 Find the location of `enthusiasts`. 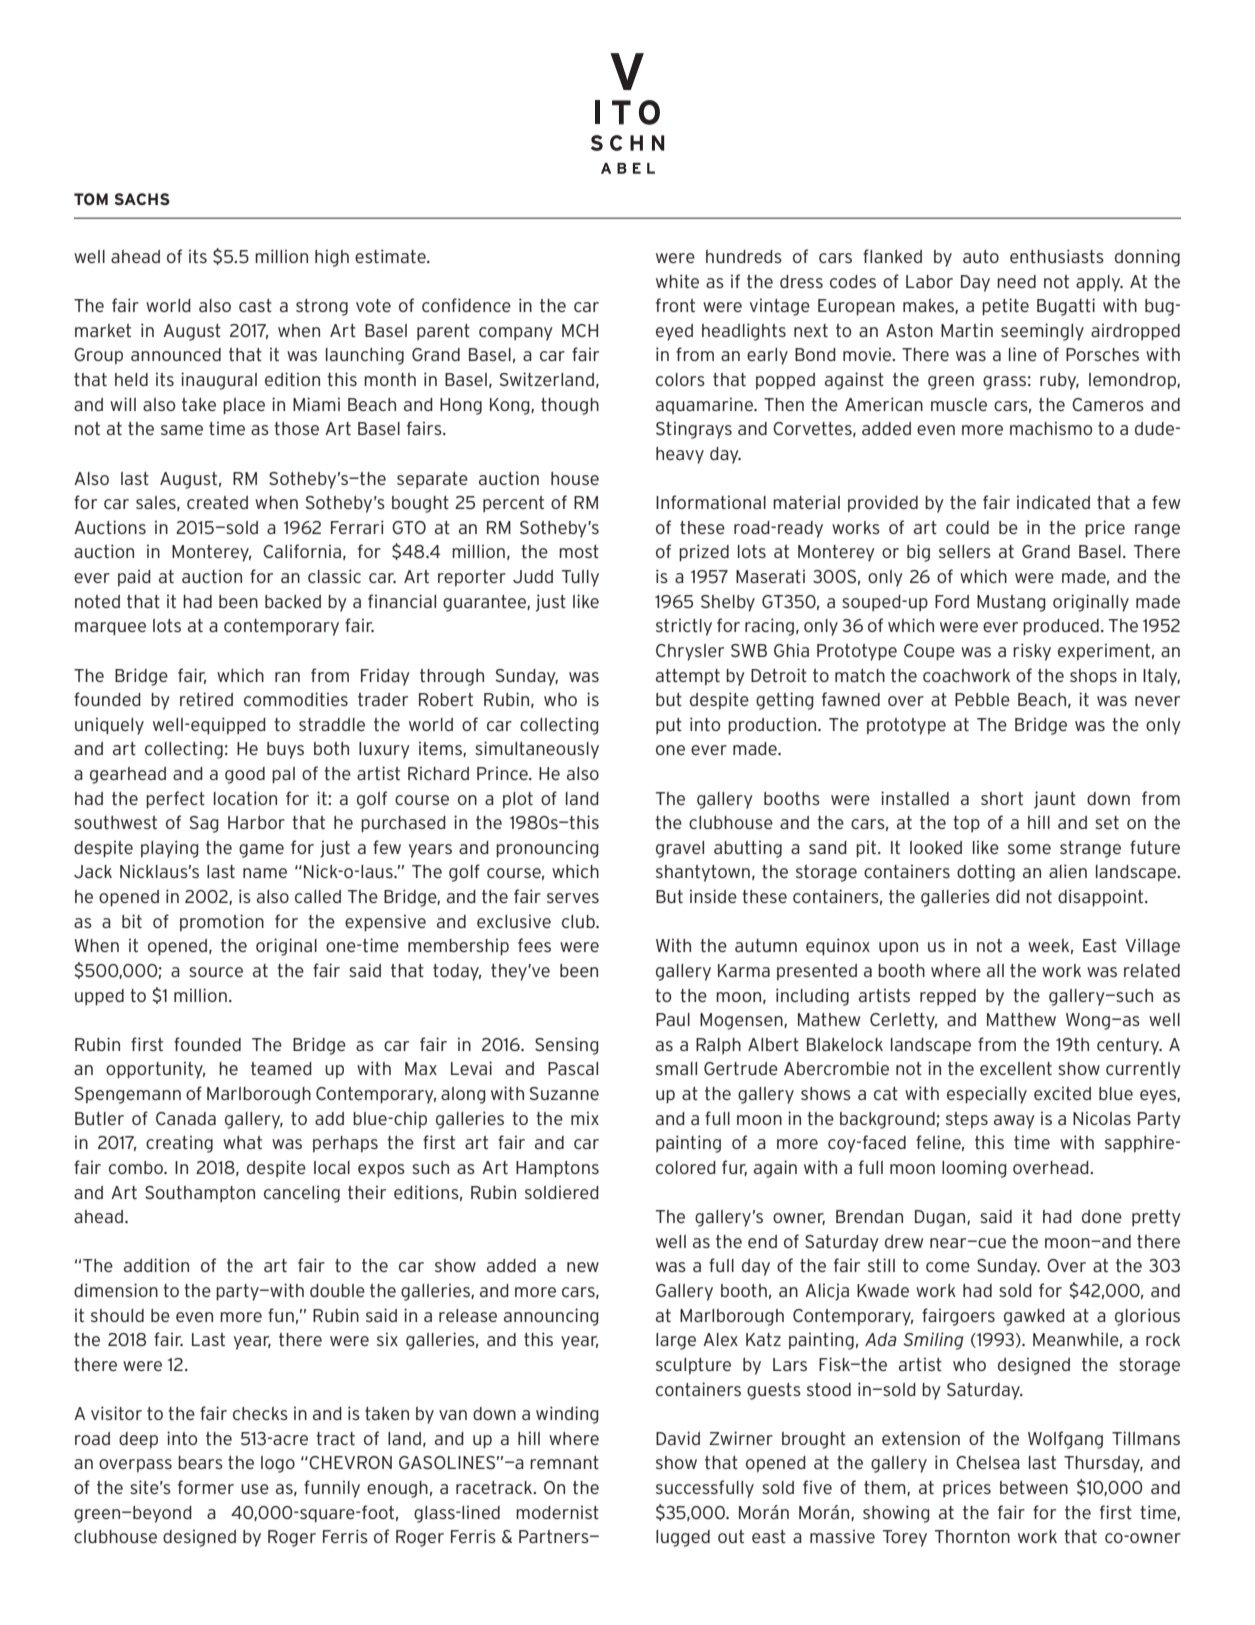

enthusiasts is located at coordinates (1057, 256).
